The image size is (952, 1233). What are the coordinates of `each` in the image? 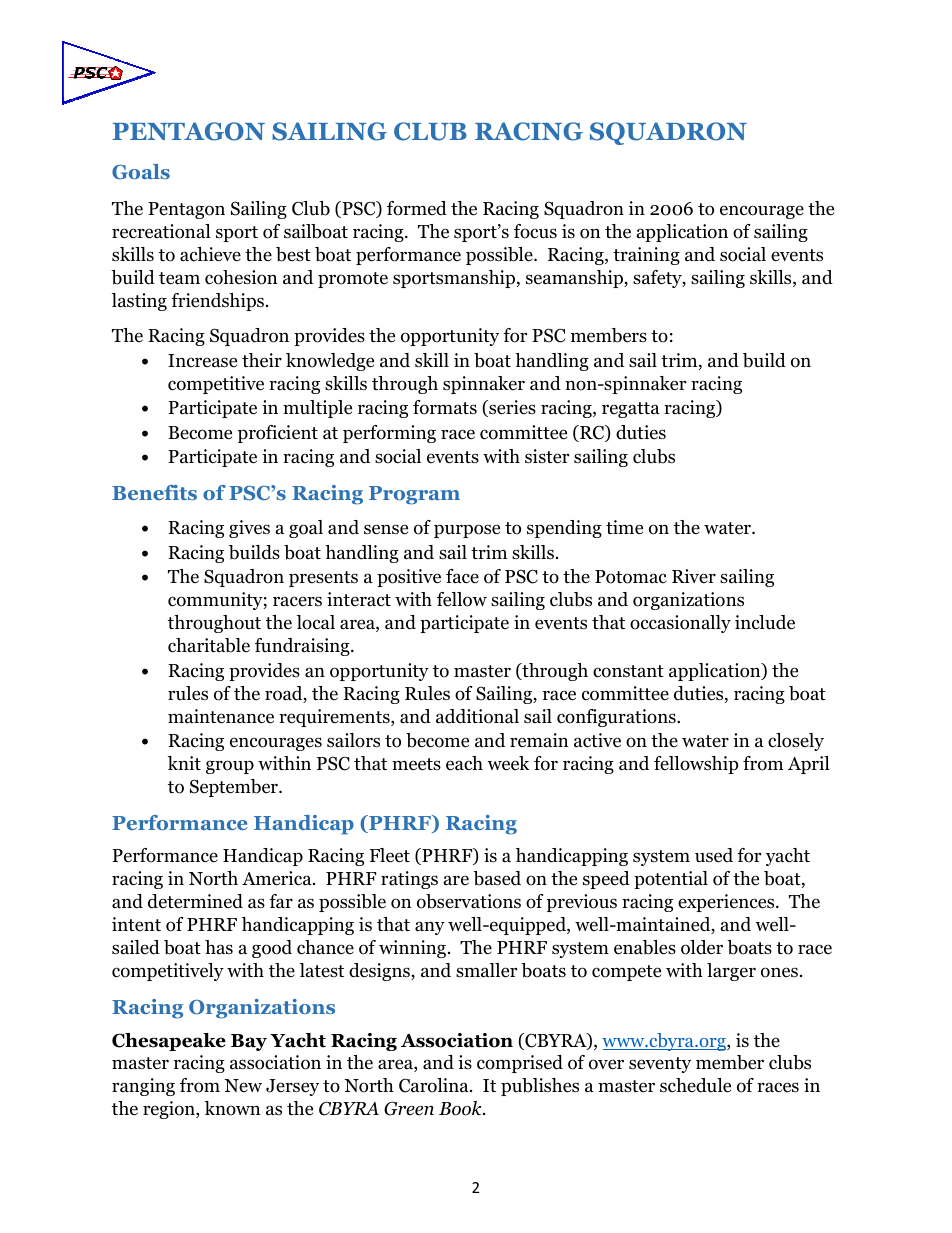 It's located at (464, 763).
